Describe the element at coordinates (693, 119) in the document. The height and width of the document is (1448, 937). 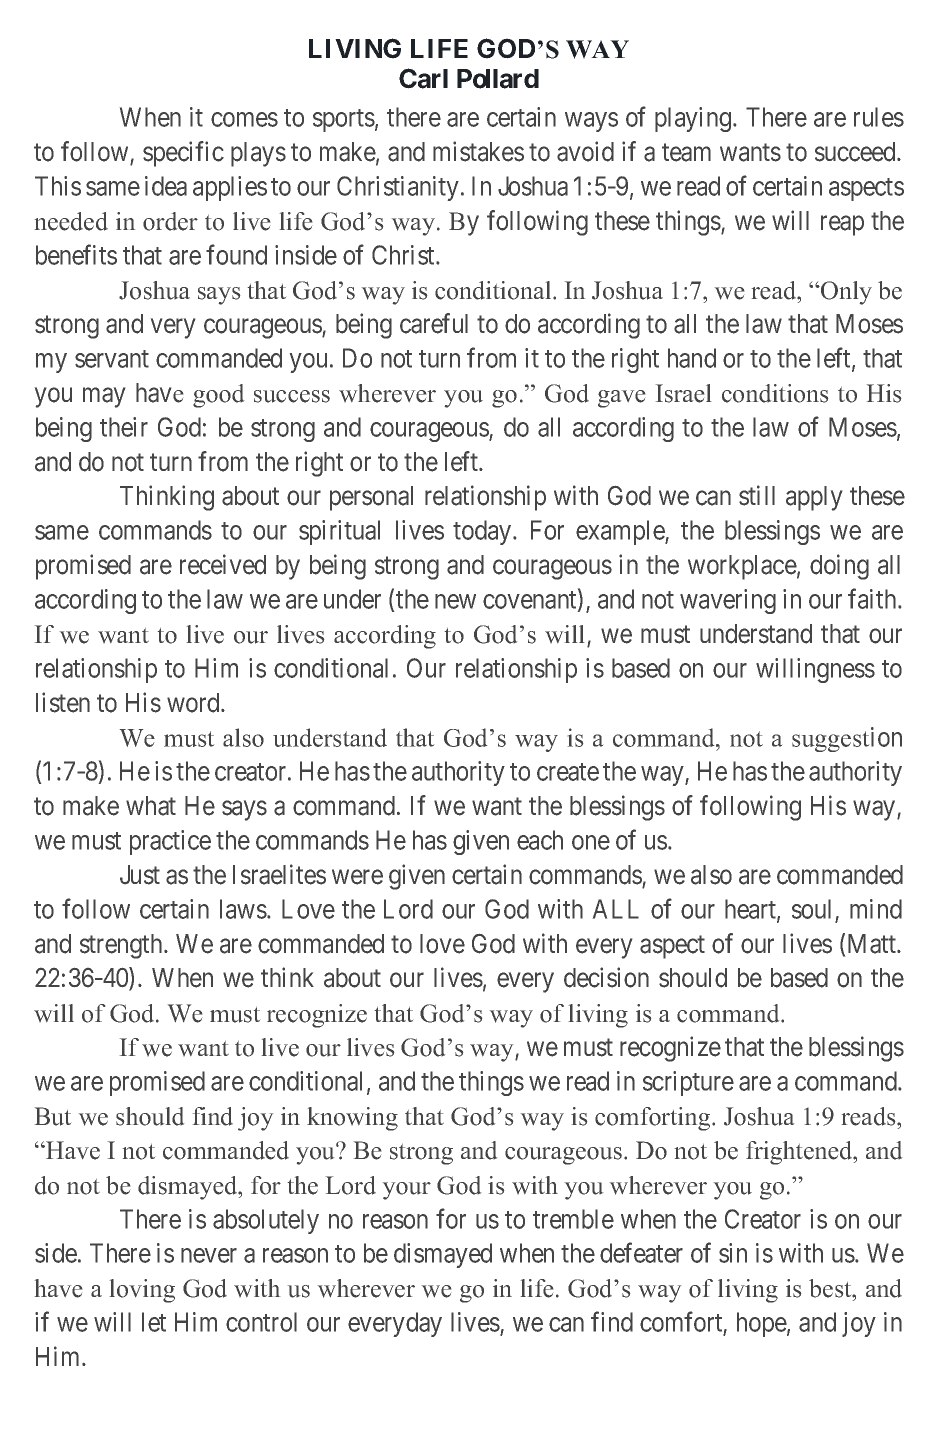
I see `playing` at that location.
